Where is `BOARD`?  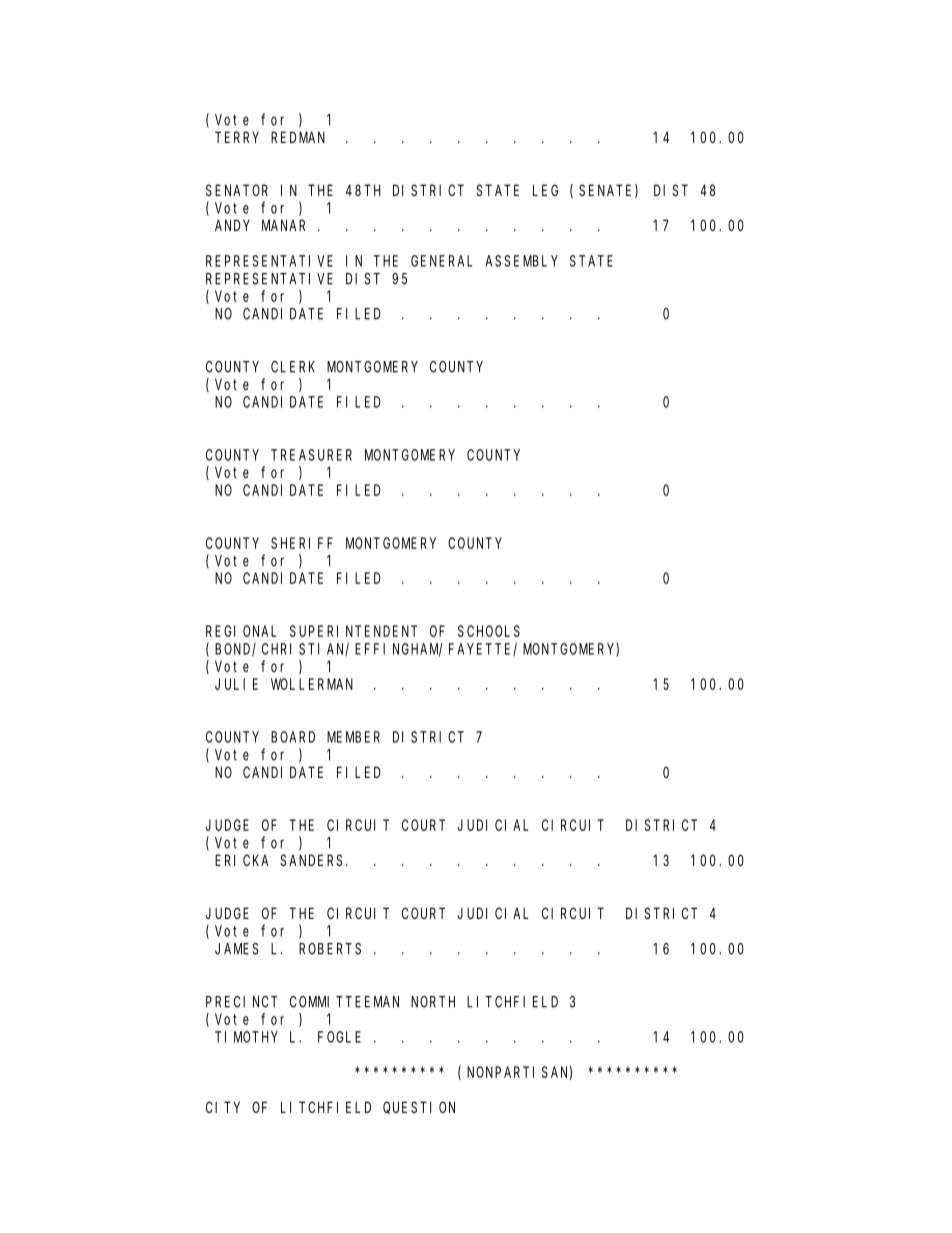 BOARD is located at coordinates (293, 737).
